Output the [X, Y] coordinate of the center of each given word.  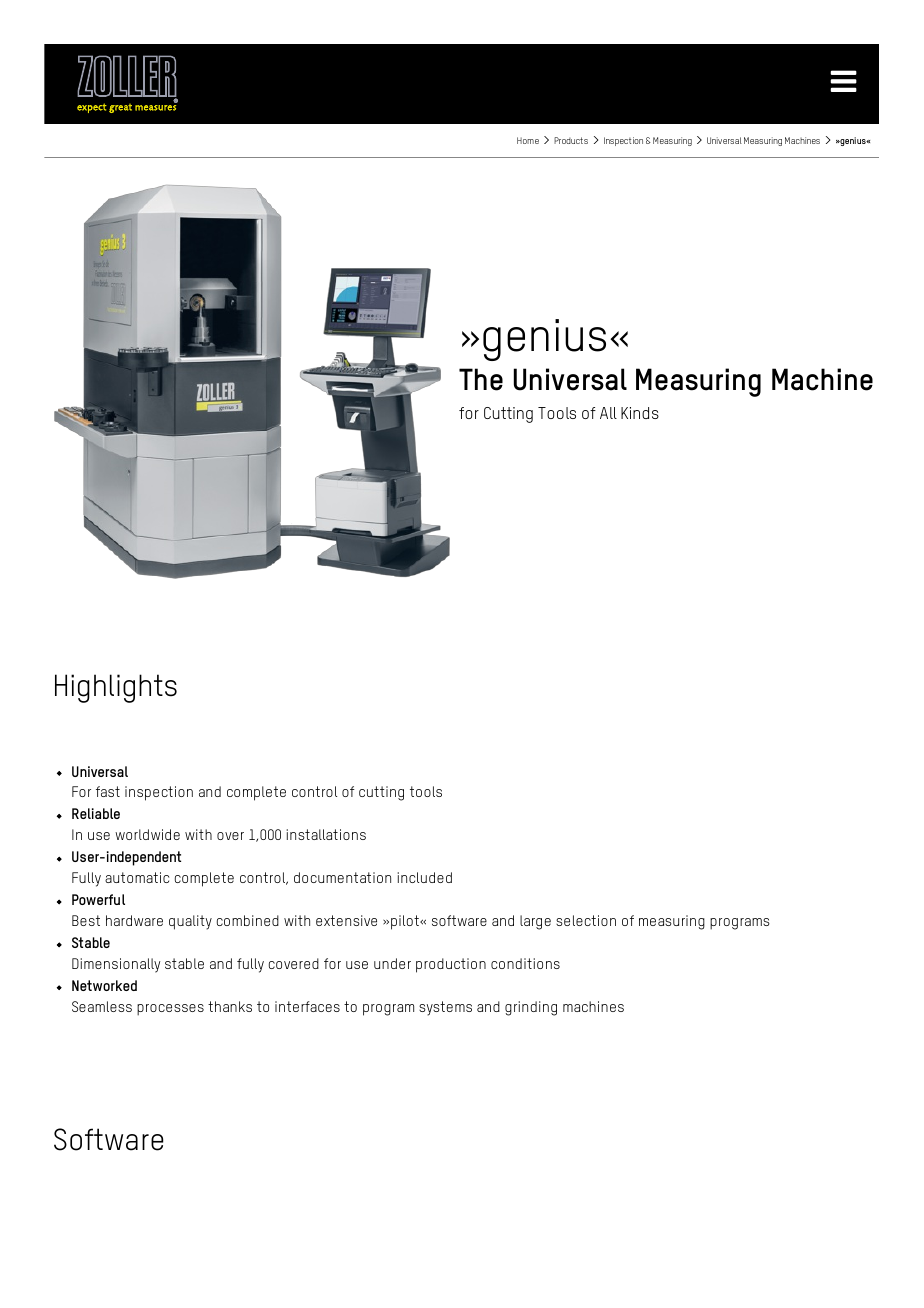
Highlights [116, 688]
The [481, 379]
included [424, 877]
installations [326, 834]
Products [571, 140]
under [392, 963]
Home [528, 140]
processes [170, 1010]
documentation [342, 877]
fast [108, 791]
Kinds [640, 413]
